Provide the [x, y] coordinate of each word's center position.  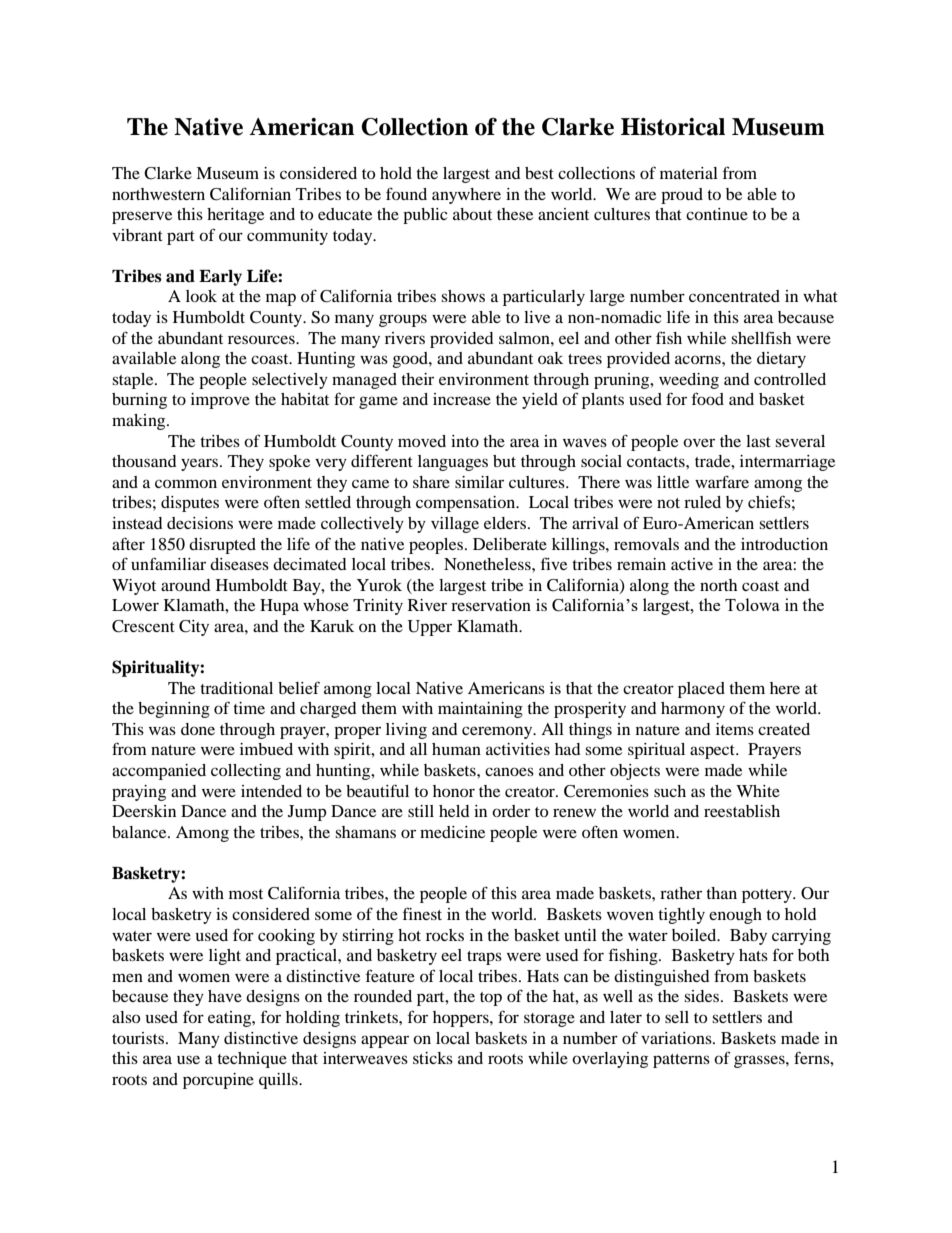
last [758, 441]
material [689, 173]
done [198, 729]
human [456, 749]
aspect [713, 752]
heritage [235, 216]
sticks [433, 1058]
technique [252, 1060]
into [465, 441]
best [539, 173]
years [201, 464]
